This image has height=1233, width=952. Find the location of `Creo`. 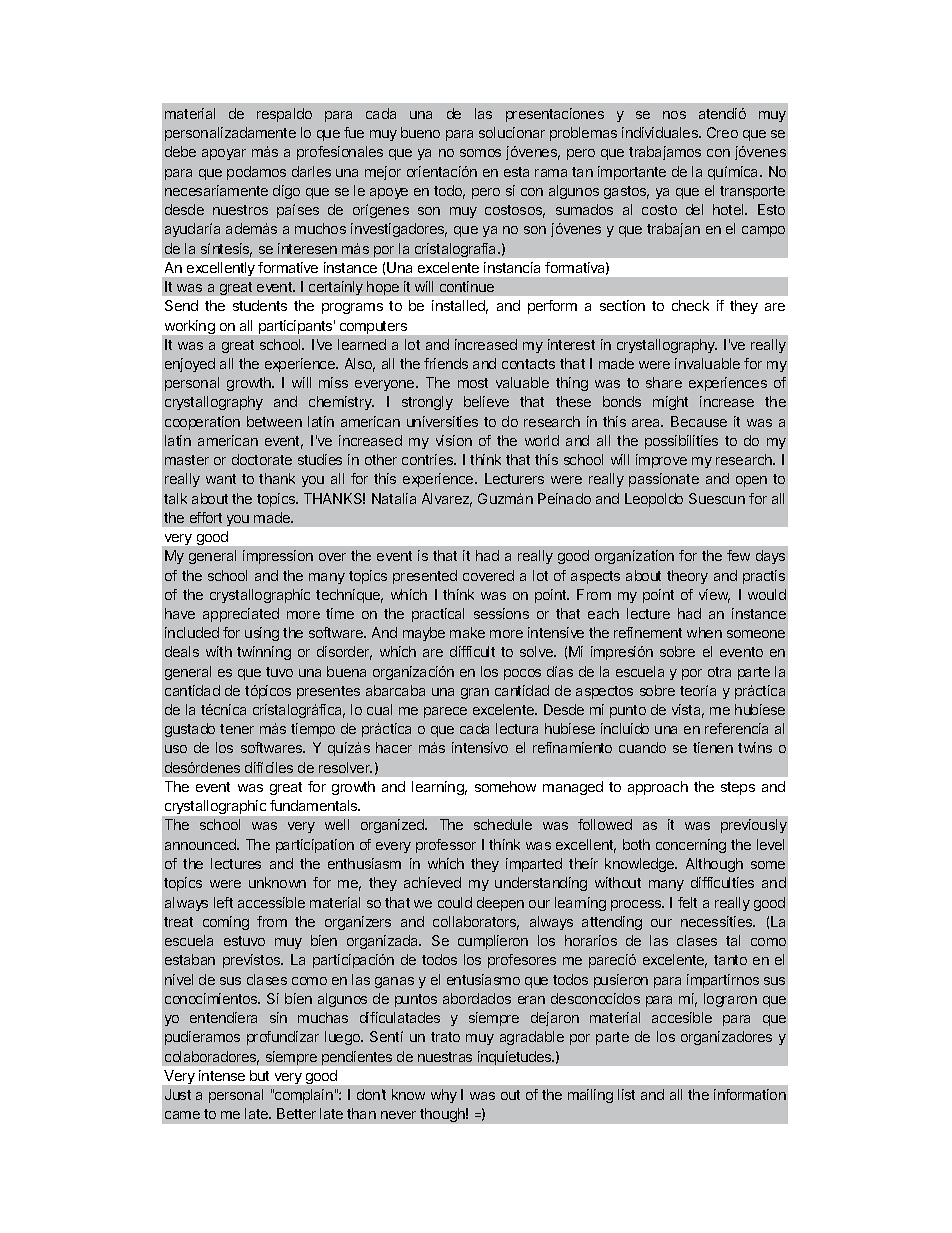

Creo is located at coordinates (722, 132).
